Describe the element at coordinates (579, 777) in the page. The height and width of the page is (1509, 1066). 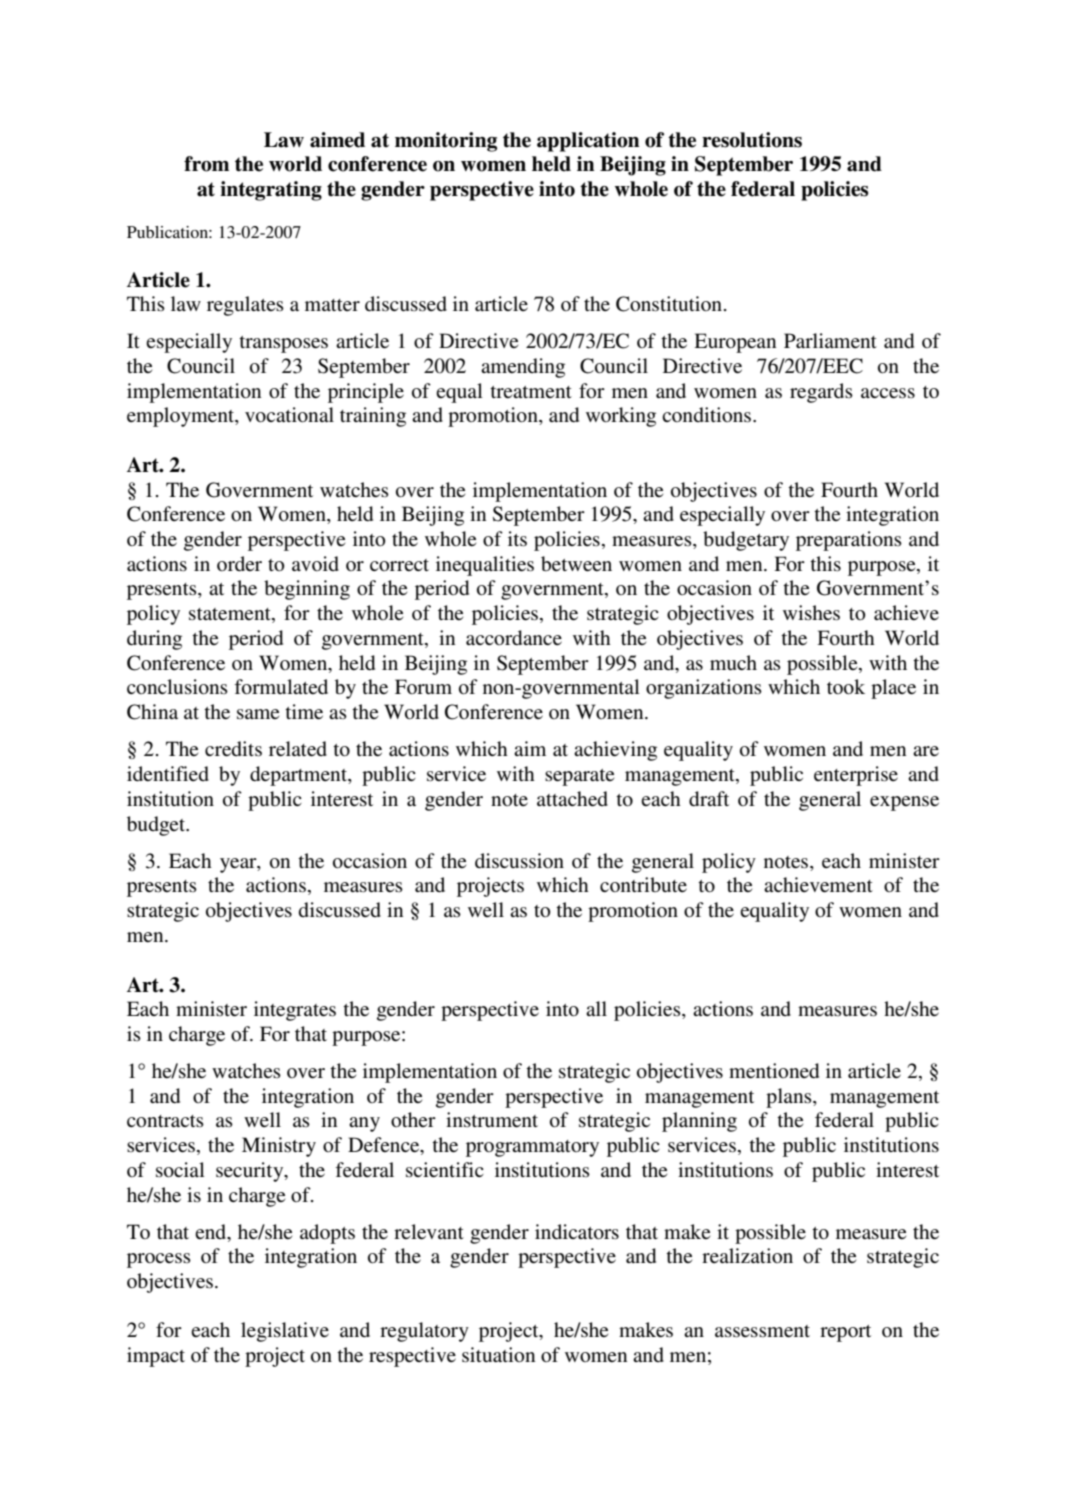
I see `separate` at that location.
